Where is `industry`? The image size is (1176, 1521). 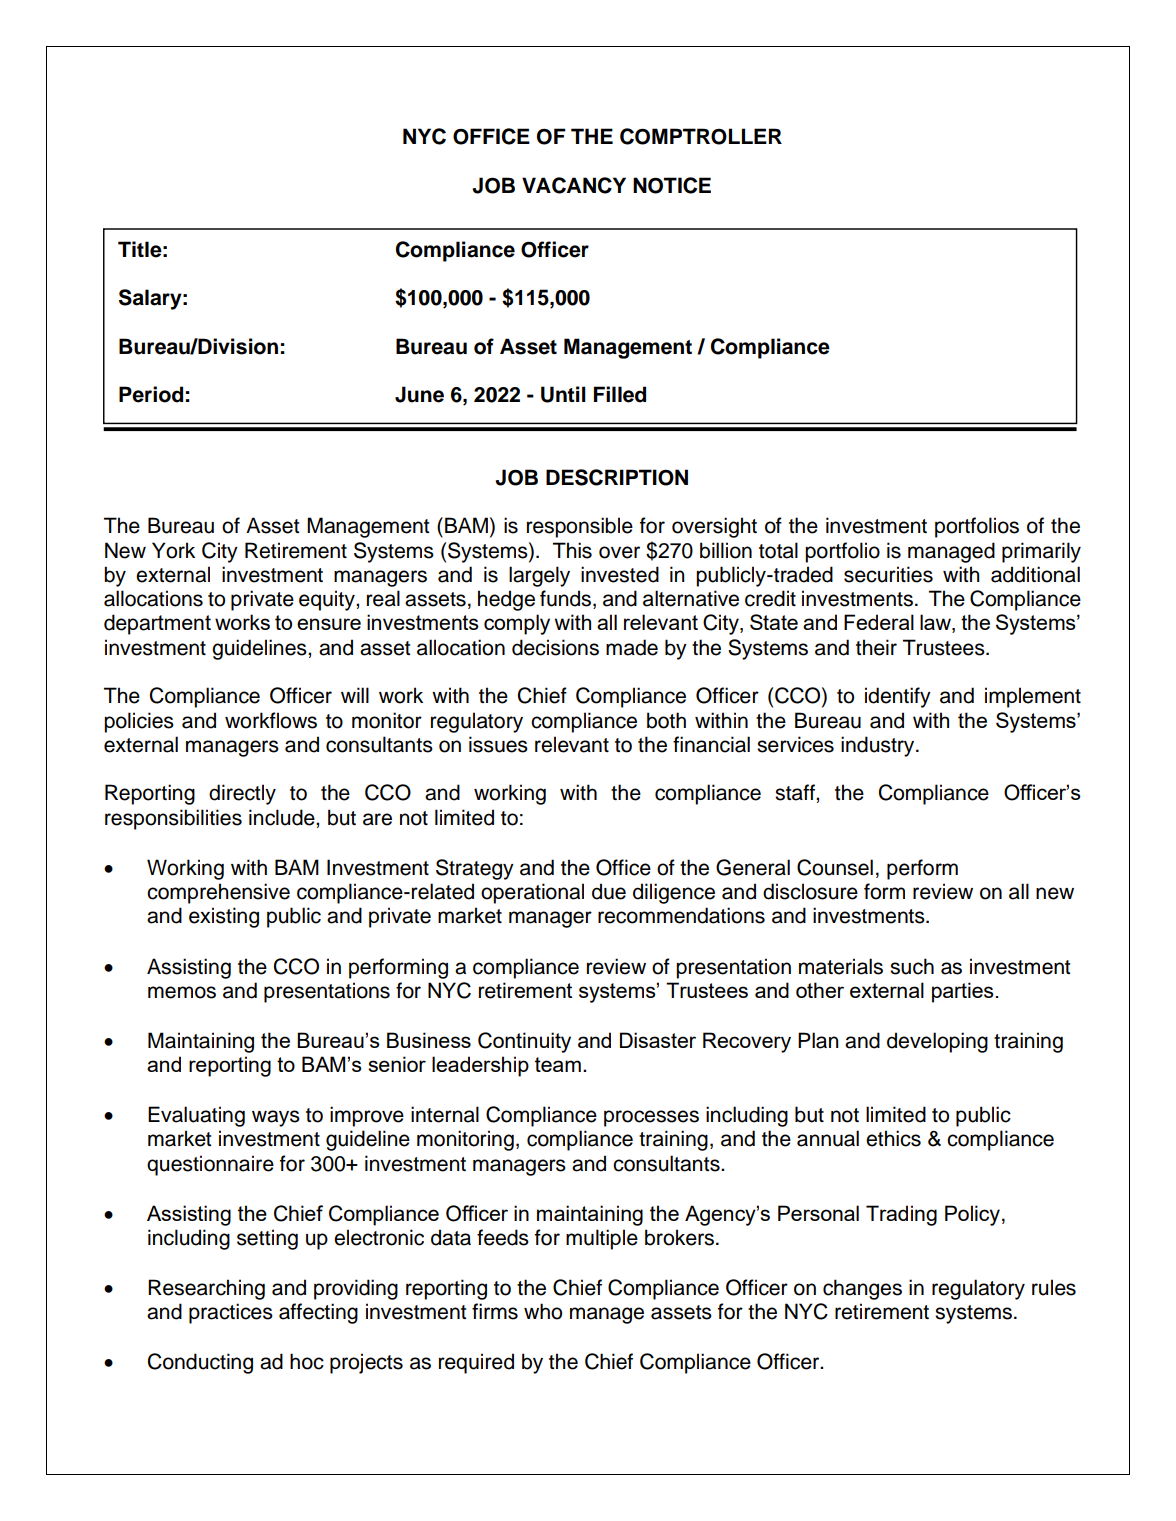
industry is located at coordinates (879, 746).
